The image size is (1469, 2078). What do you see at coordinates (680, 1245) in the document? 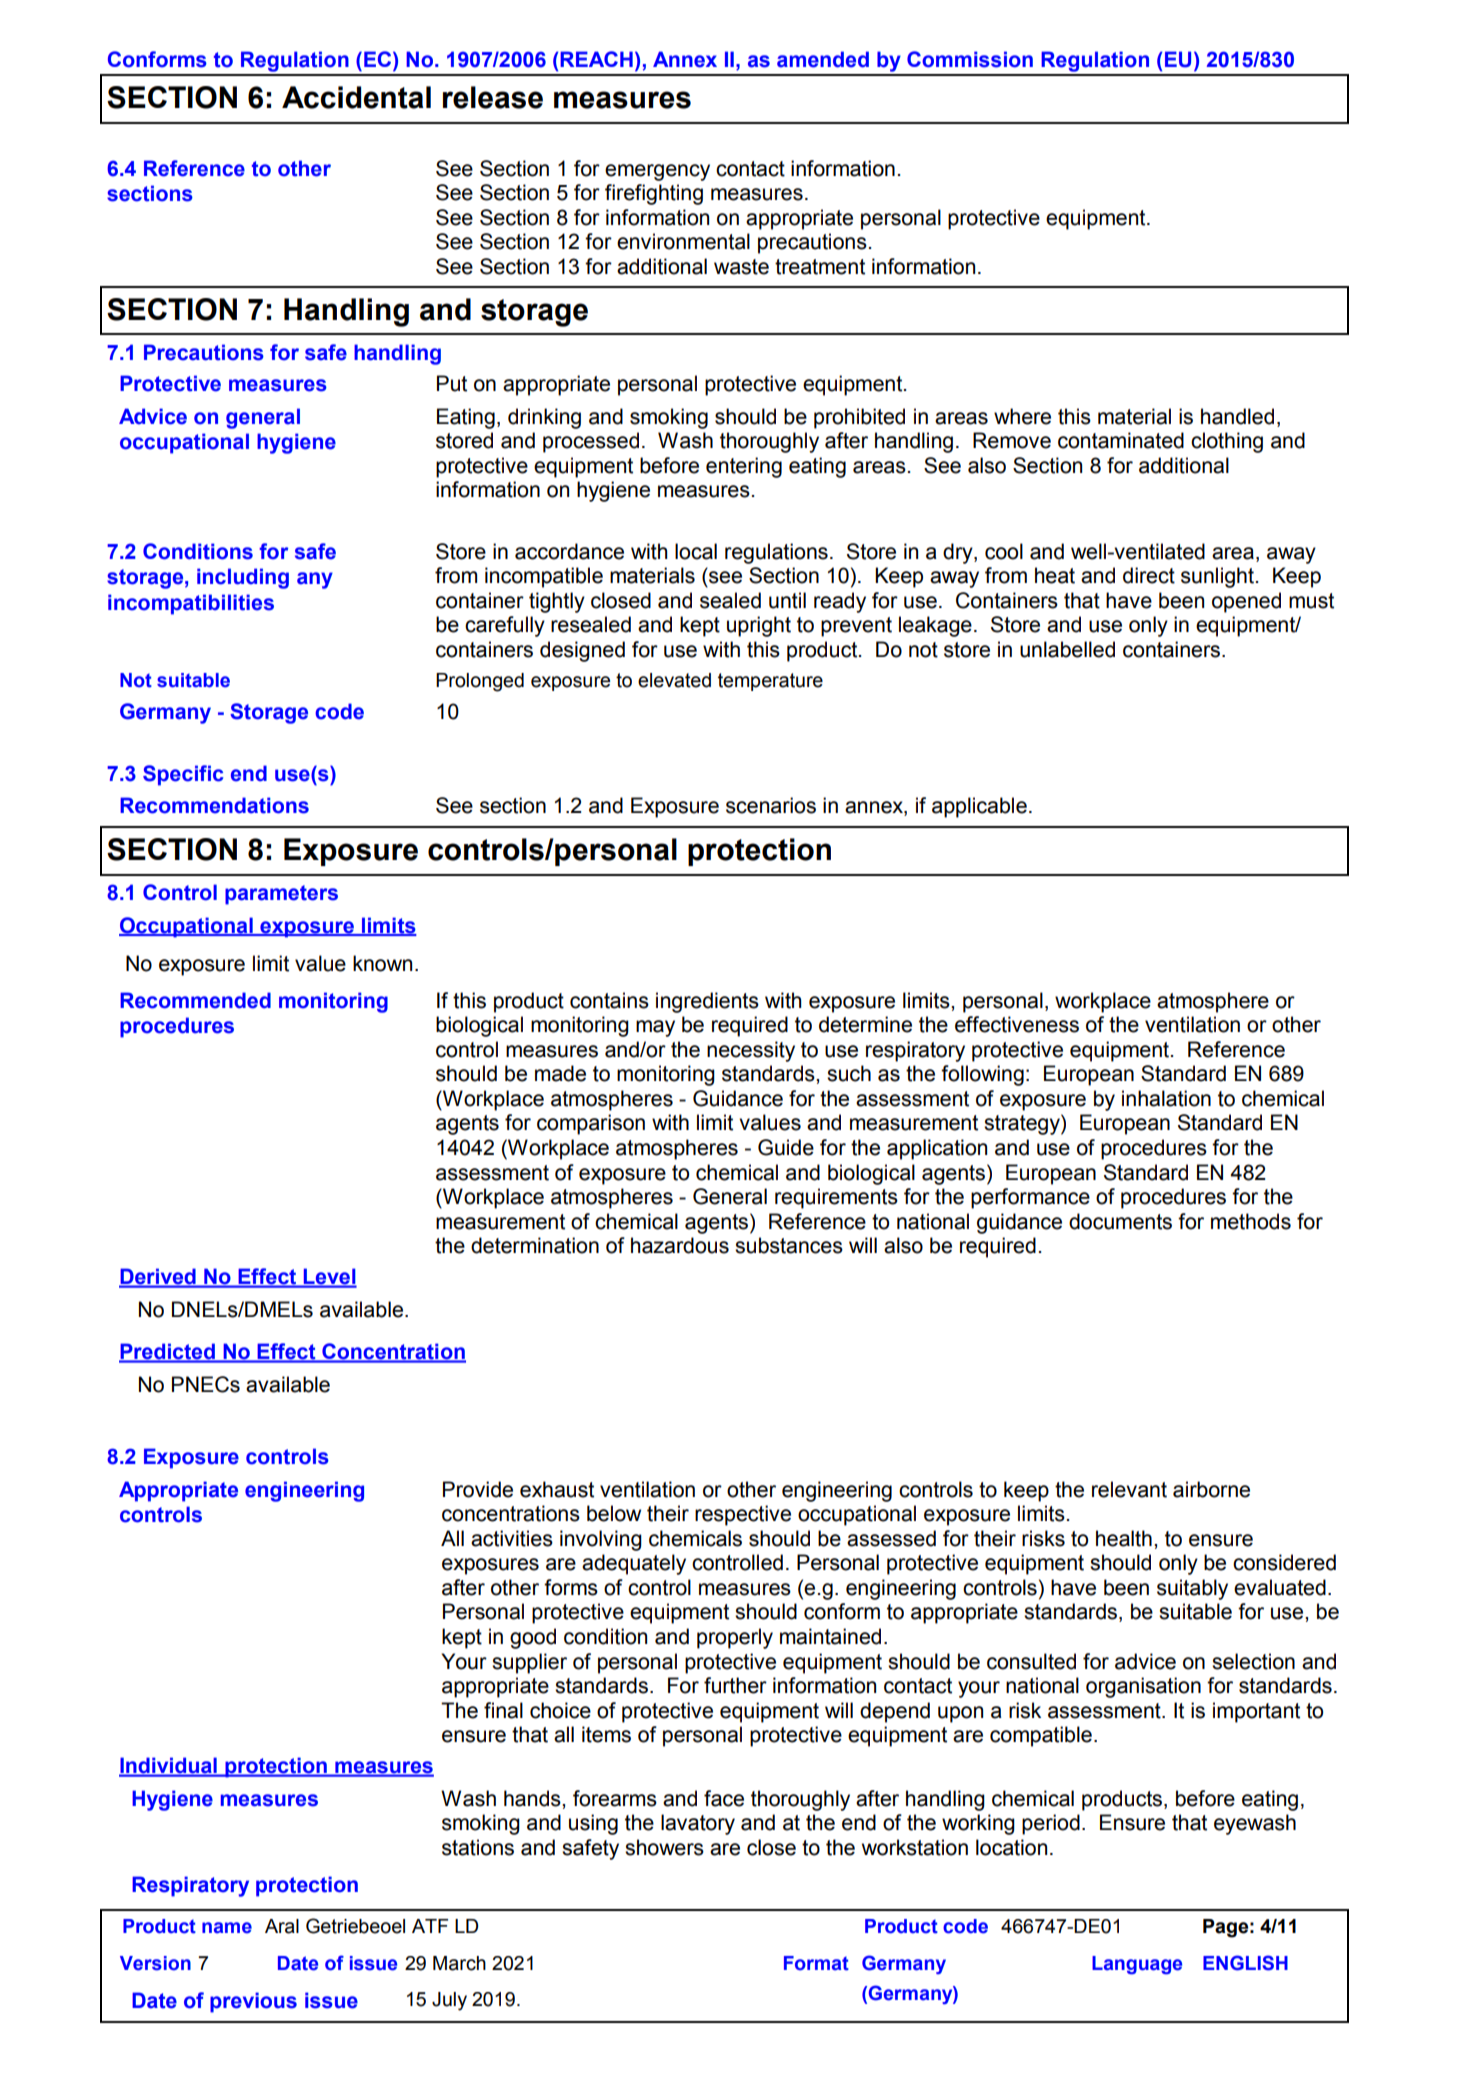
I see `hazardous` at bounding box center [680, 1245].
